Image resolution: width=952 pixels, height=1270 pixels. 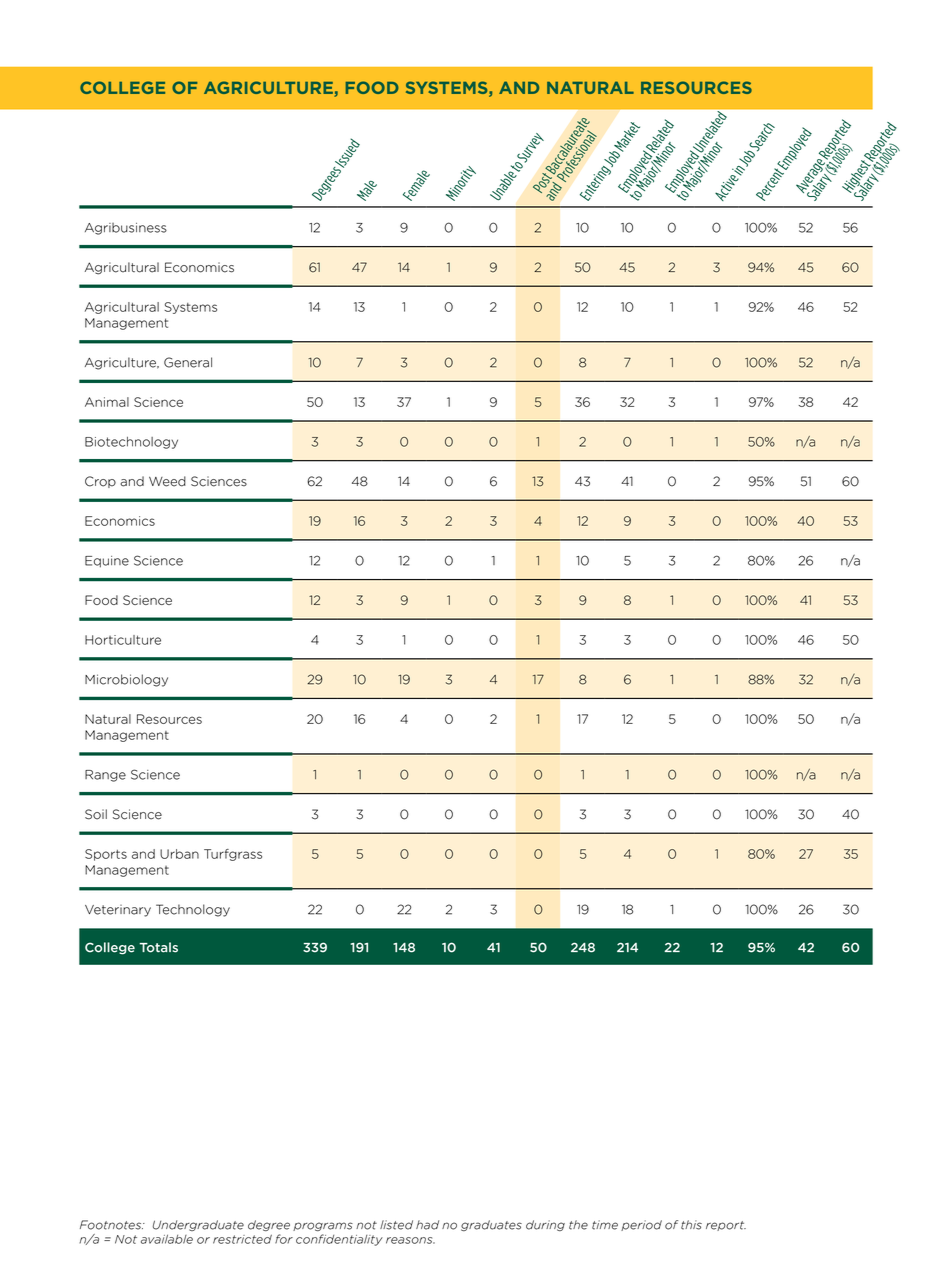 What do you see at coordinates (188, 362) in the image?
I see `General` at bounding box center [188, 362].
